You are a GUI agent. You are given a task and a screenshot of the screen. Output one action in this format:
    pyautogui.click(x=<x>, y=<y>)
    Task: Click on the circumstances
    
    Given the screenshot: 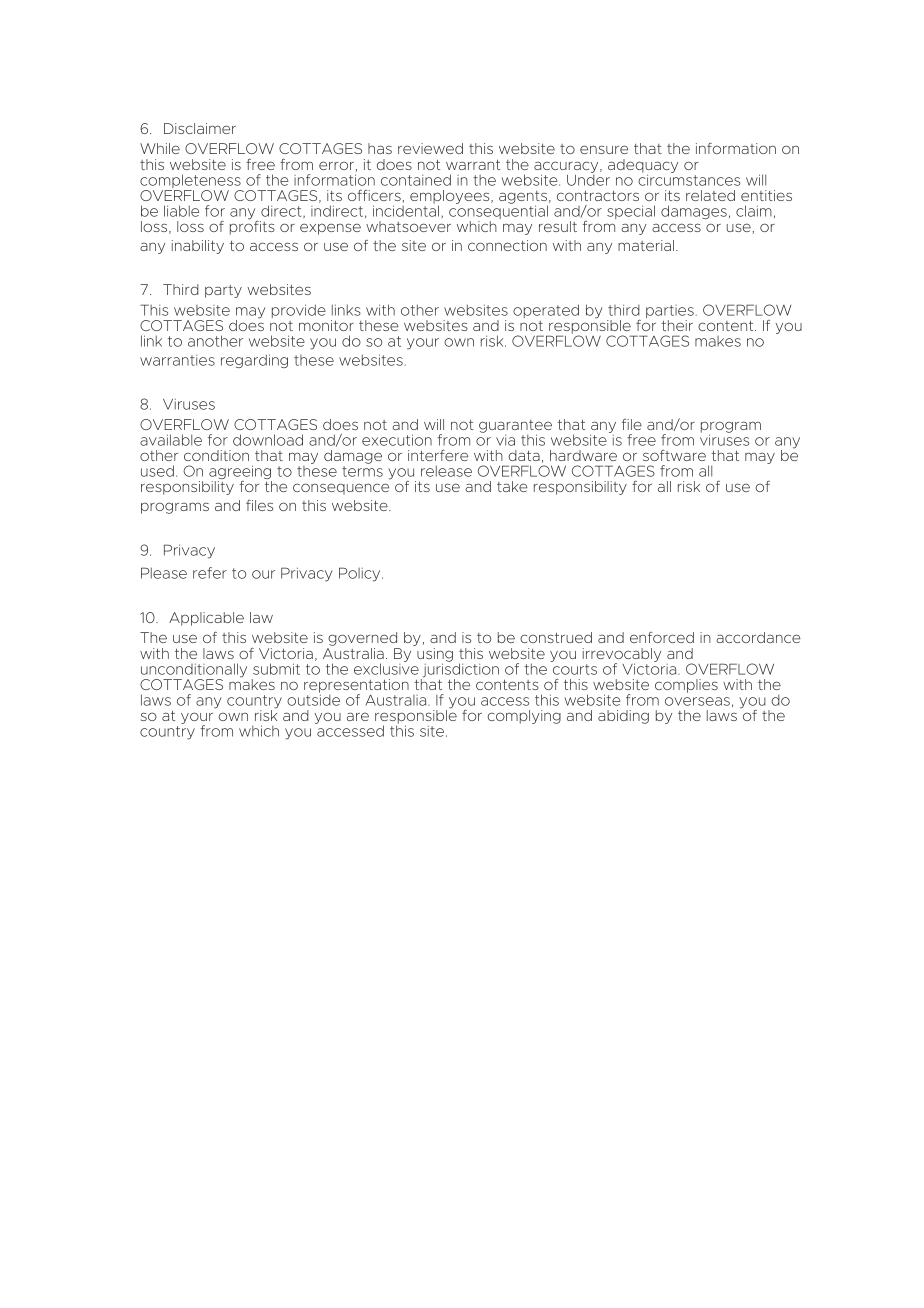 What is the action you would take?
    pyautogui.click(x=689, y=179)
